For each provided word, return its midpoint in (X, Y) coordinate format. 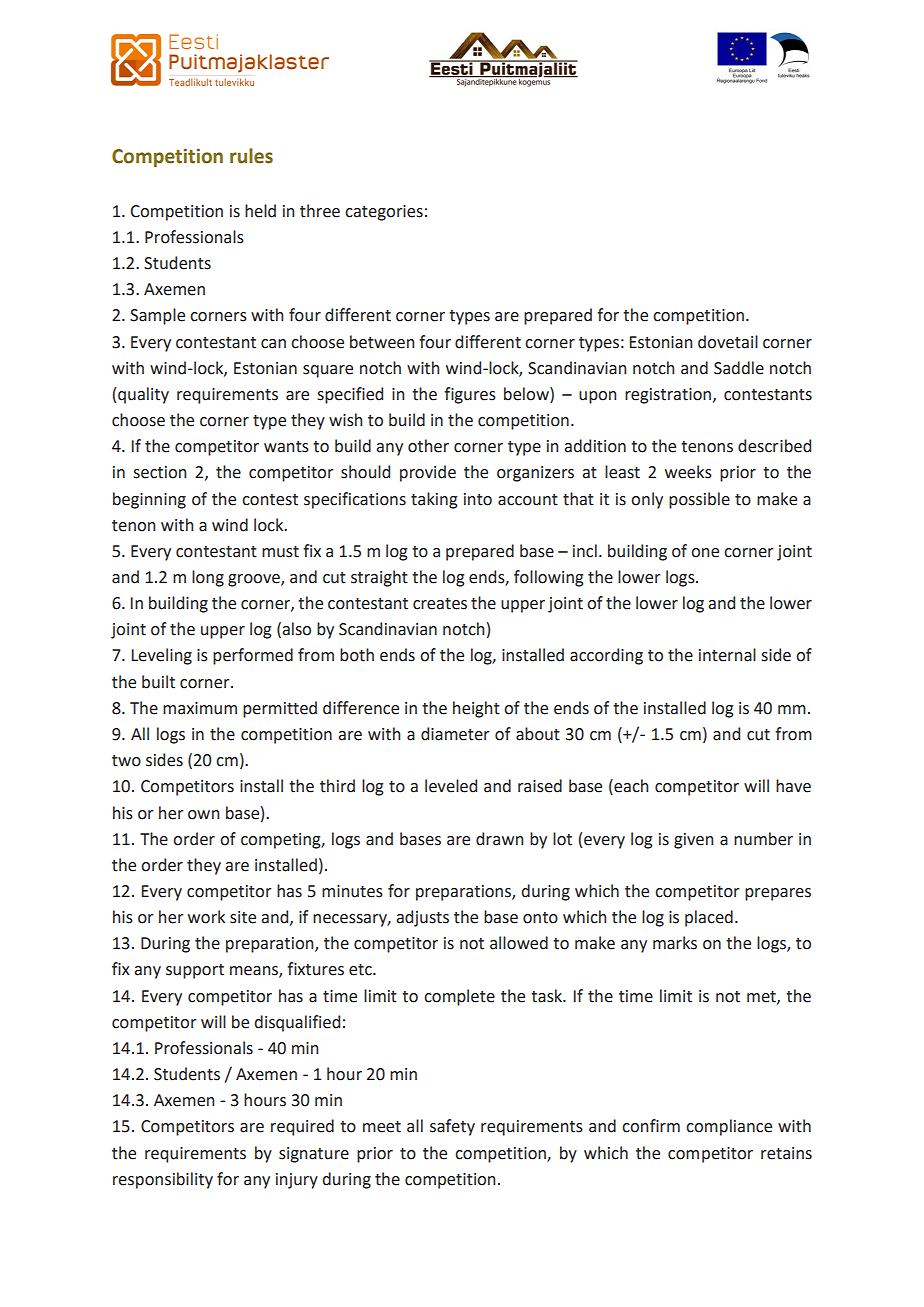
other (428, 446)
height (476, 709)
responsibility (163, 1180)
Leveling (162, 656)
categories (384, 213)
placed (709, 918)
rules (251, 156)
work (206, 917)
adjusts (422, 918)
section (159, 472)
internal (727, 655)
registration (668, 396)
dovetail (728, 342)
